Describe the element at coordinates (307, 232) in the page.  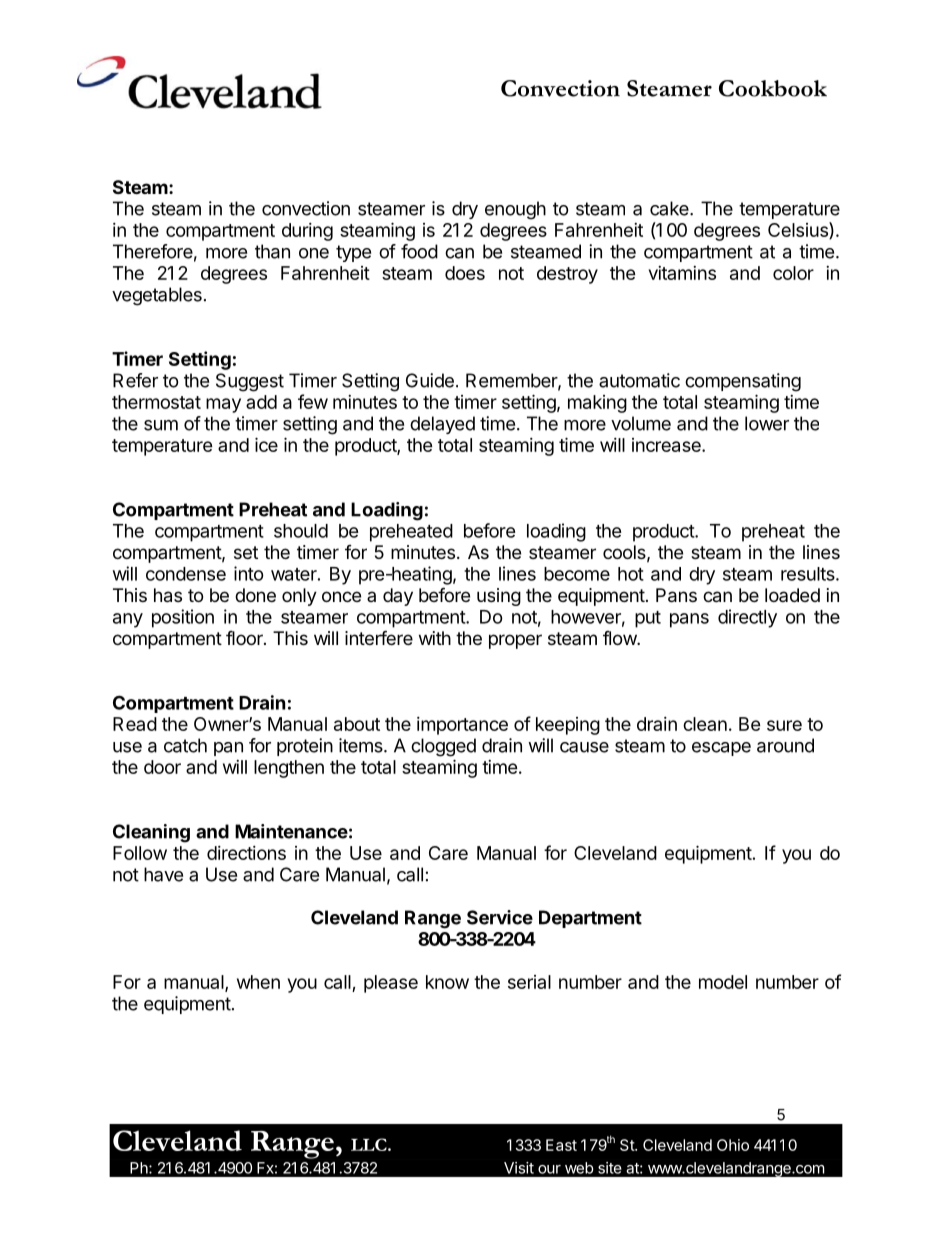
I see `during` at that location.
